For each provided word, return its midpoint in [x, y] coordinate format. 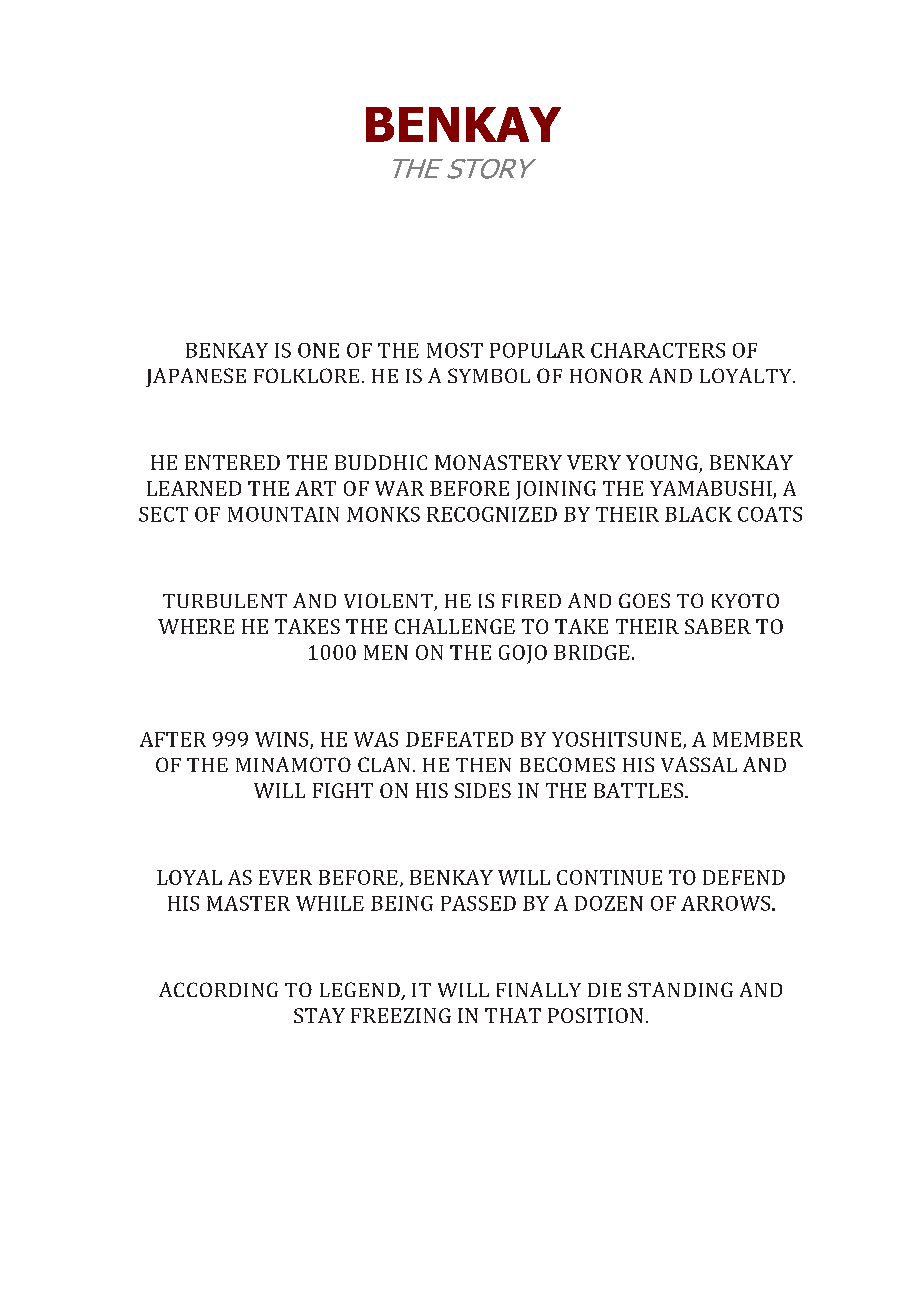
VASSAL [699, 764]
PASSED [478, 903]
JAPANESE [196, 377]
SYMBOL [489, 375]
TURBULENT [225, 601]
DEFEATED [459, 739]
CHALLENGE [455, 626]
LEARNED [194, 488]
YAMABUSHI [711, 488]
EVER [285, 877]
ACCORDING [218, 989]
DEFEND [744, 877]
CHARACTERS [658, 350]
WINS [283, 740]
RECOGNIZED [492, 514]
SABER [718, 626]
